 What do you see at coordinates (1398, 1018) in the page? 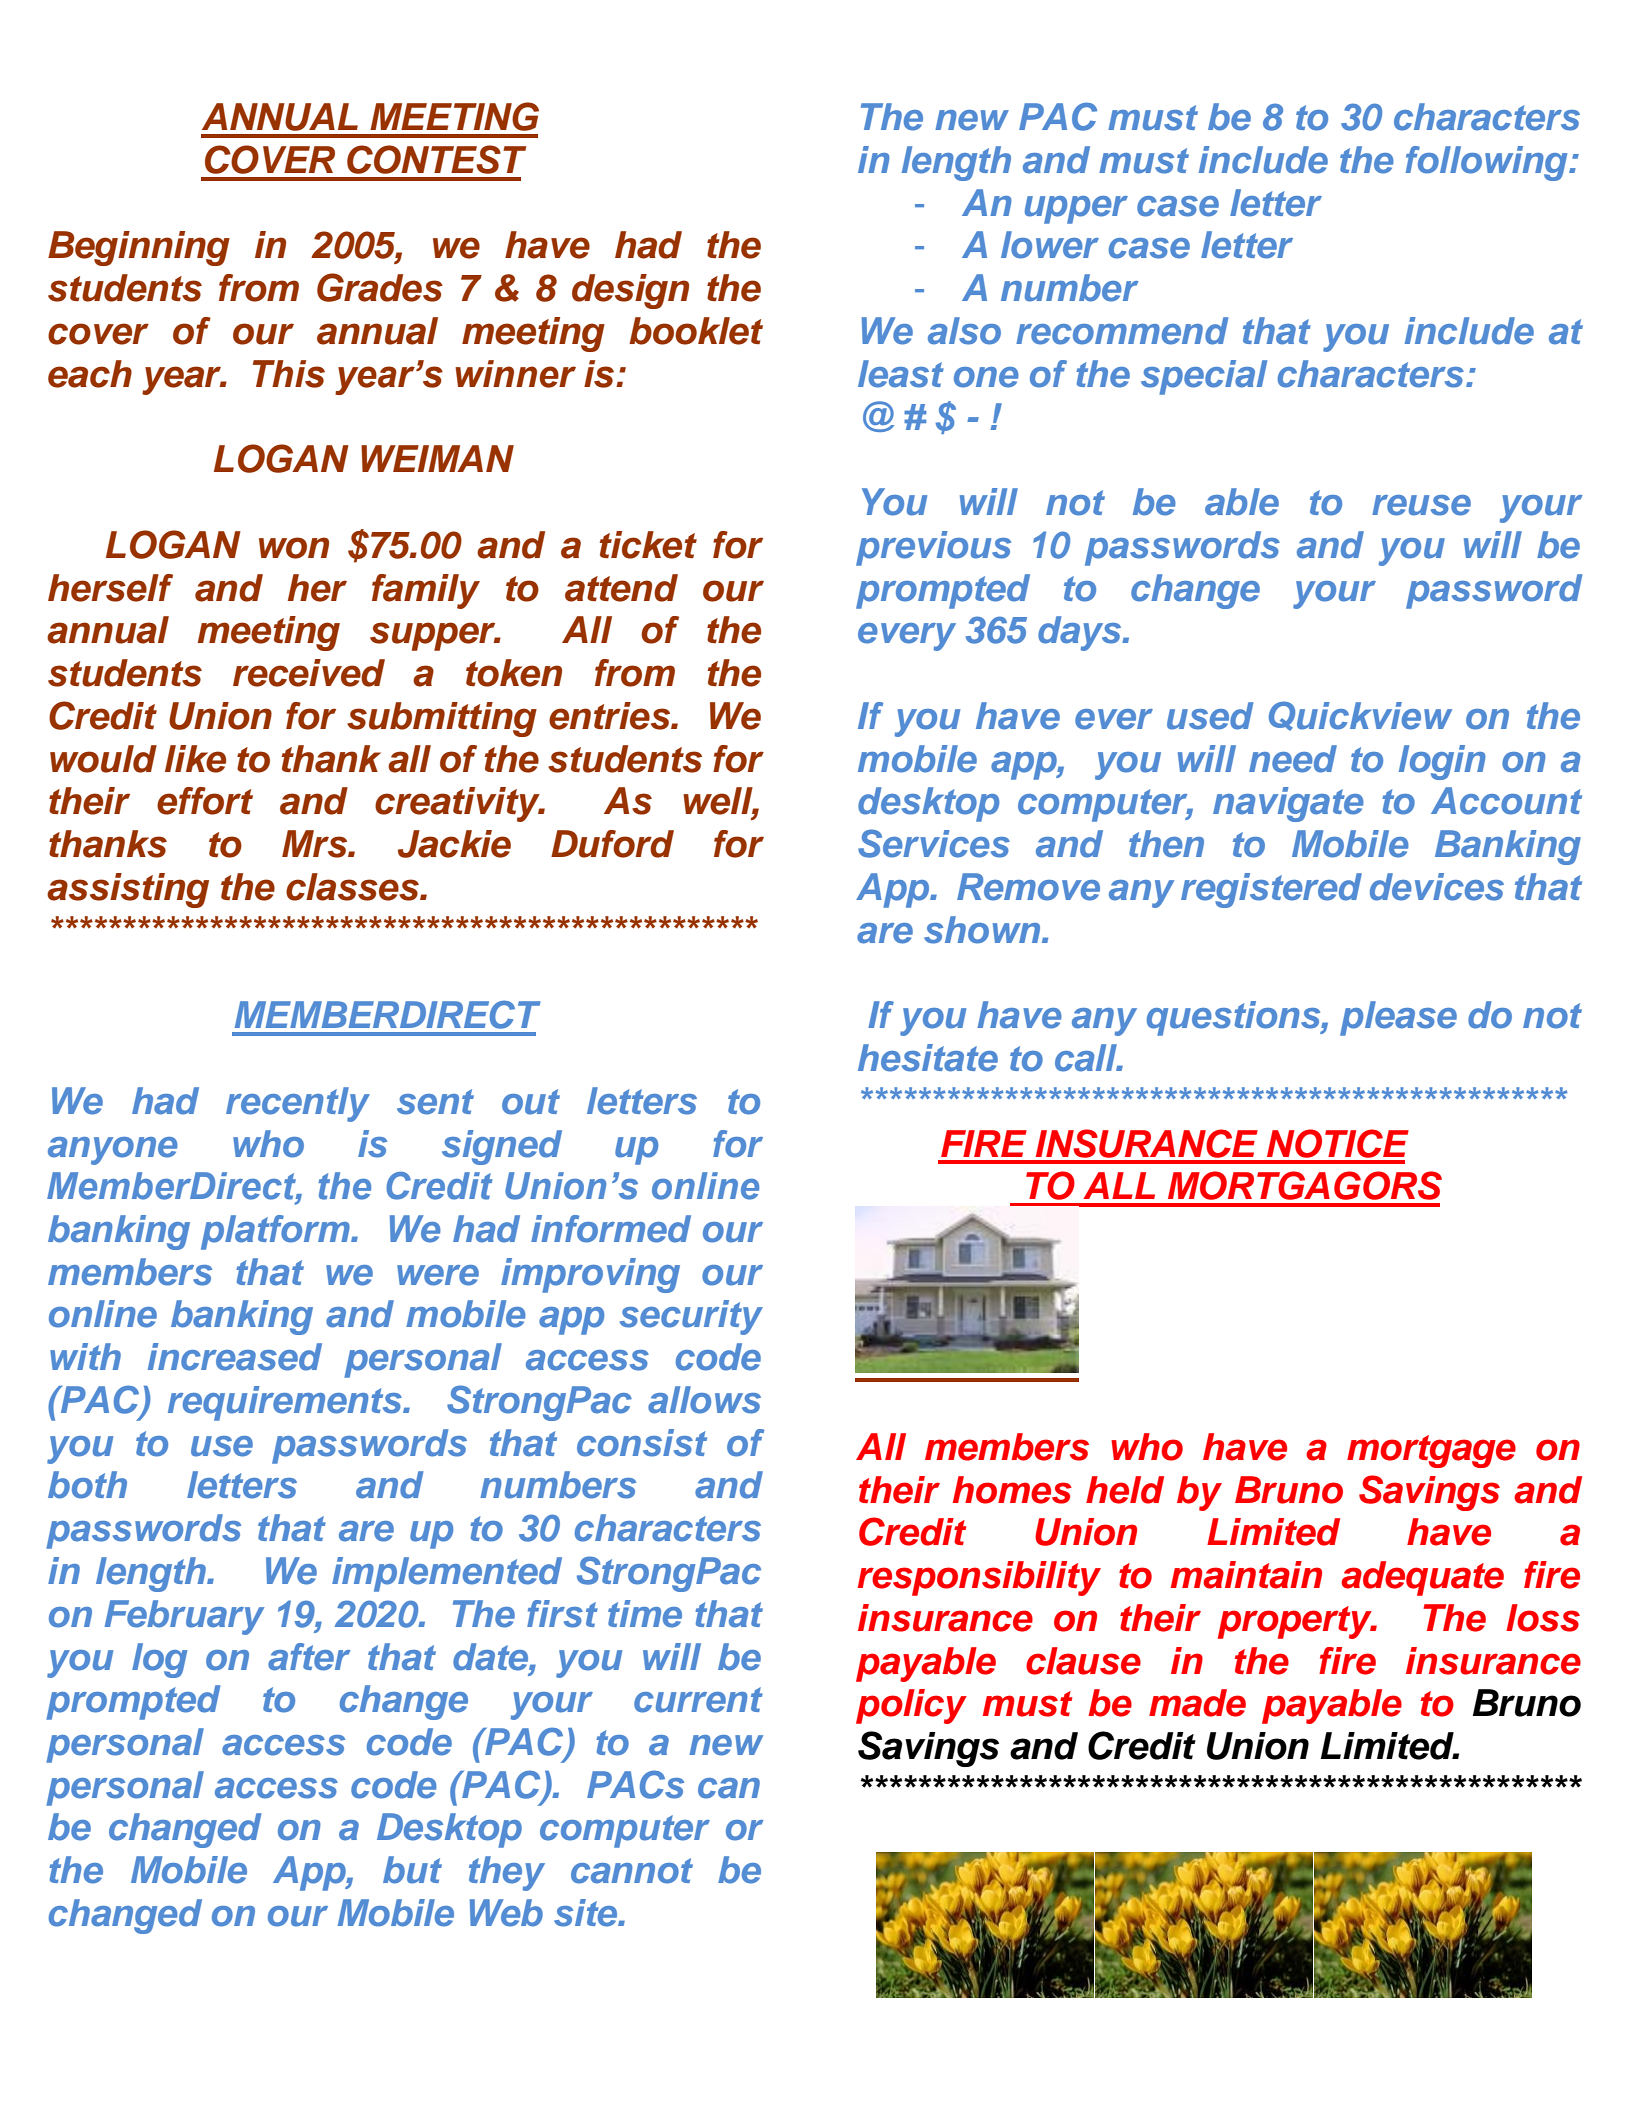
I see `please` at bounding box center [1398, 1018].
